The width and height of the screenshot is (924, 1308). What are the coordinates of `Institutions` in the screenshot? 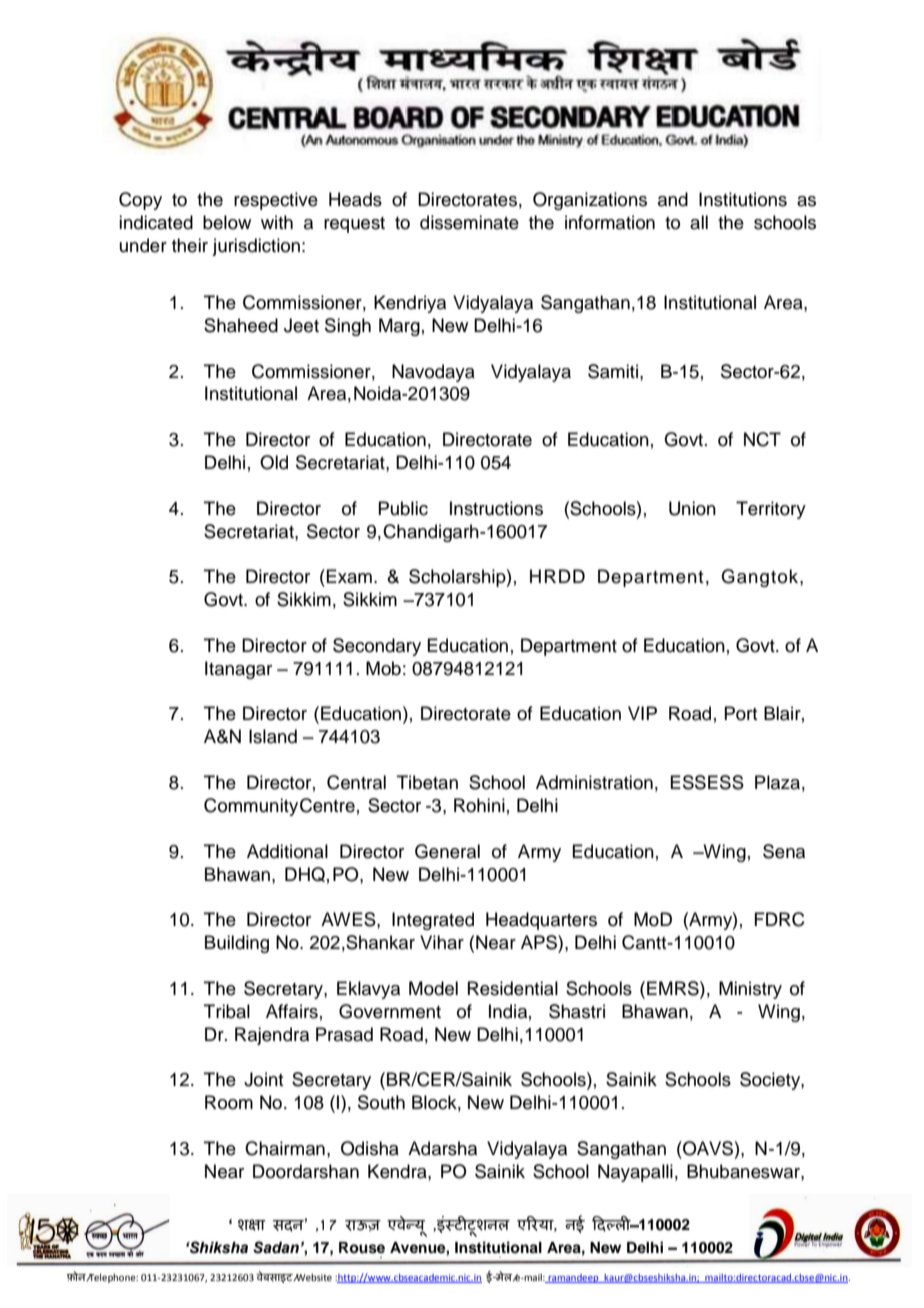 It's located at (743, 199).
